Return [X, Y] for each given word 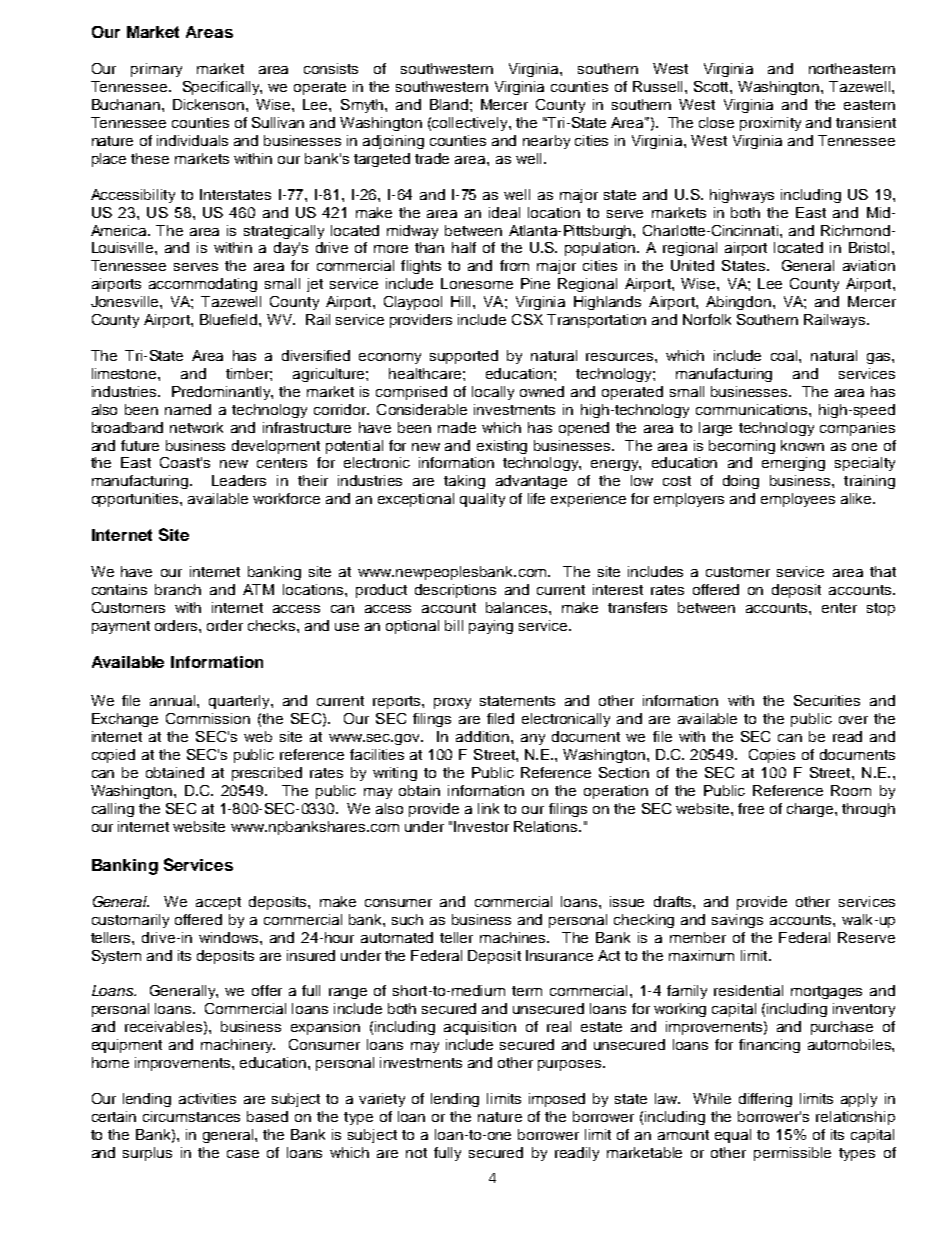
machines [514, 937]
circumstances [191, 1116]
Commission [208, 718]
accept [218, 903]
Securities [827, 700]
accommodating [203, 285]
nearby [546, 142]
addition [484, 736]
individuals [192, 140]
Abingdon [738, 303]
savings [737, 921]
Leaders [239, 480]
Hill [460, 301]
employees [798, 500]
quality [482, 500]
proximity [770, 124]
